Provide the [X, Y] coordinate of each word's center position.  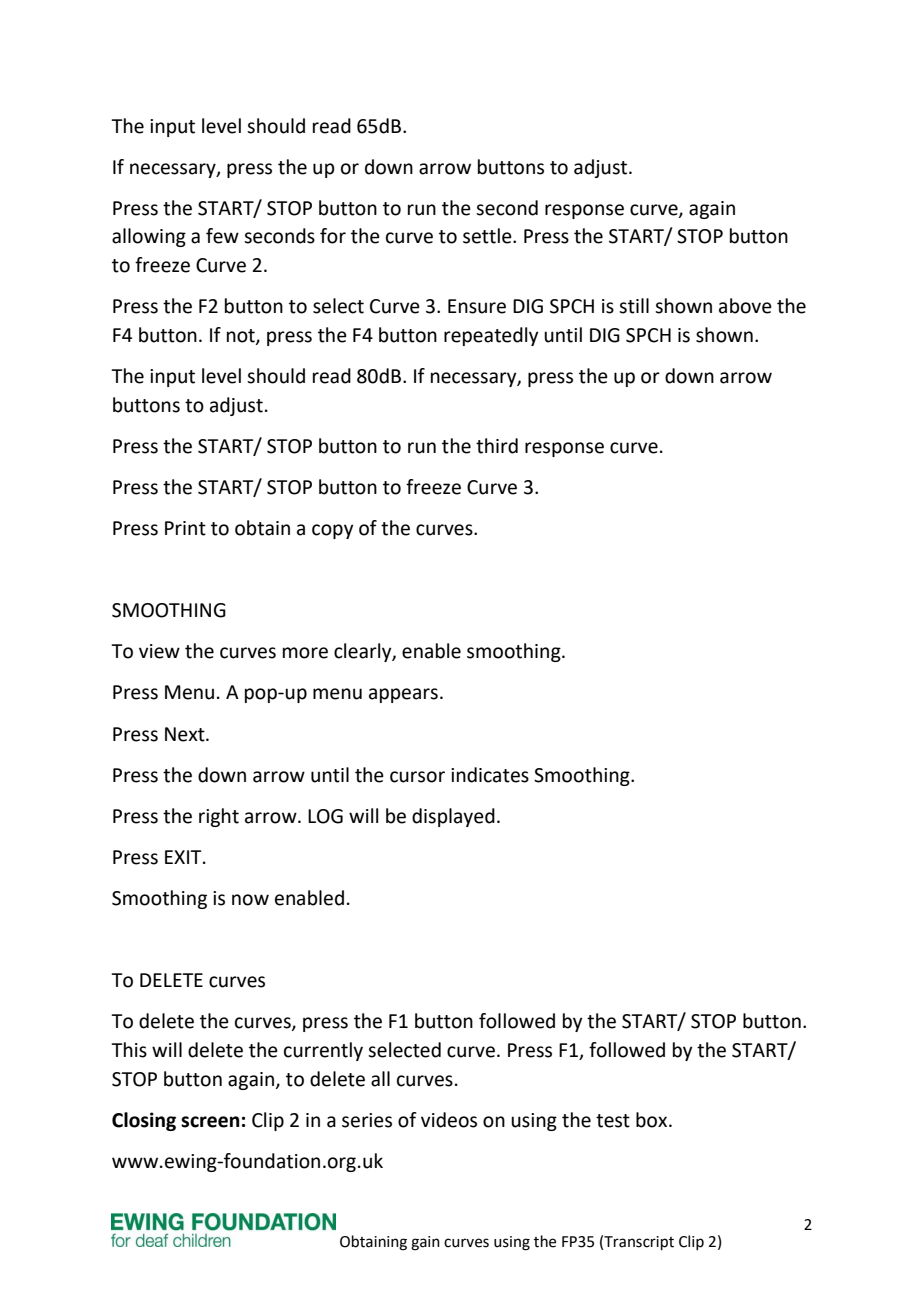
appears [403, 695]
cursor [417, 777]
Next [186, 734]
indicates [490, 775]
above [745, 306]
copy [332, 531]
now [250, 900]
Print [185, 528]
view [159, 651]
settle [488, 236]
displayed [453, 817]
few [222, 236]
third [497, 446]
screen [210, 1122]
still [634, 306]
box [653, 1120]
